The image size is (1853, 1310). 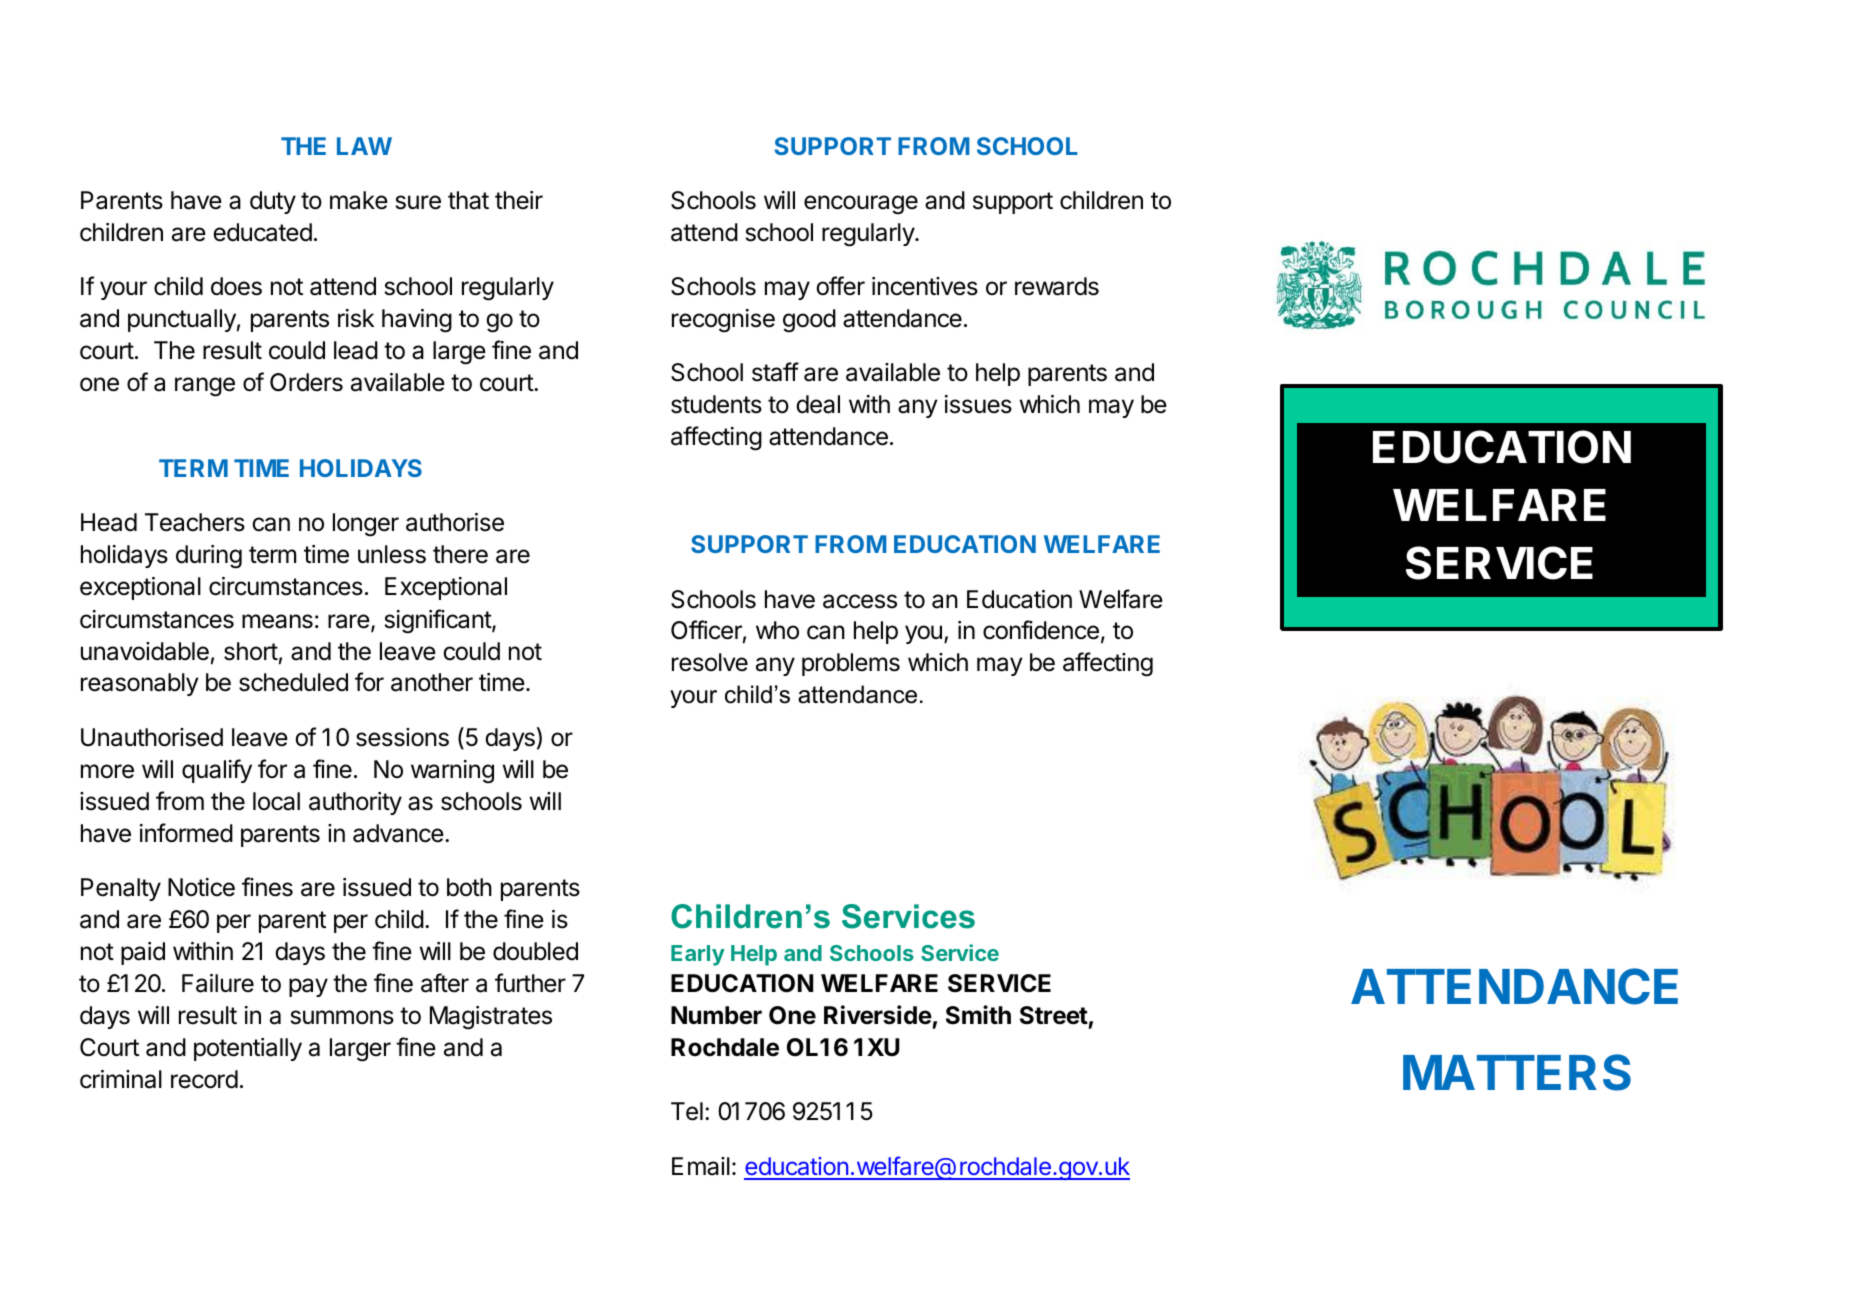 I want to click on short, so click(x=251, y=651).
